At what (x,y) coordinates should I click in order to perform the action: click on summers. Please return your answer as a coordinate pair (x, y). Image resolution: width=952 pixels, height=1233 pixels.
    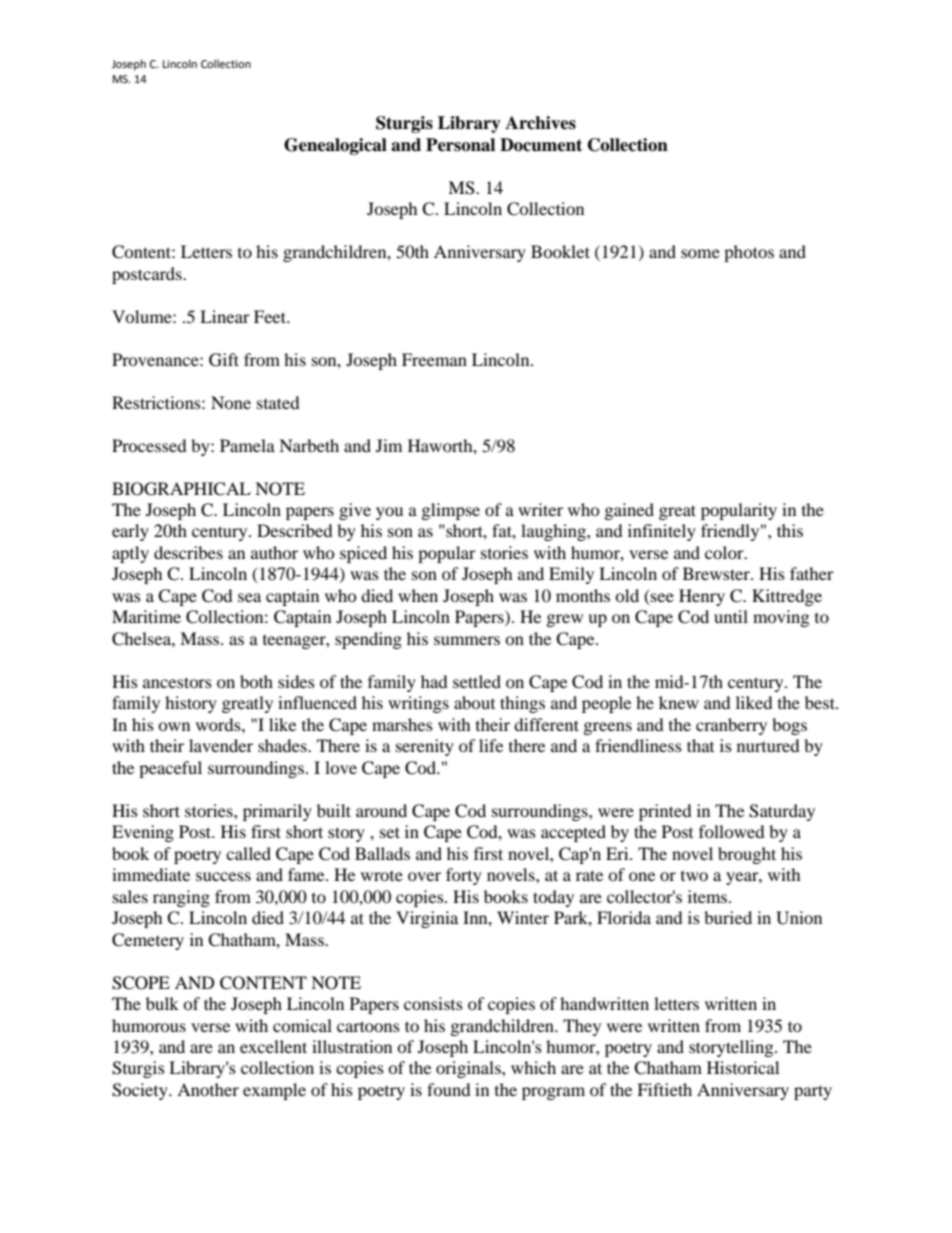
    Looking at the image, I should click on (467, 640).
